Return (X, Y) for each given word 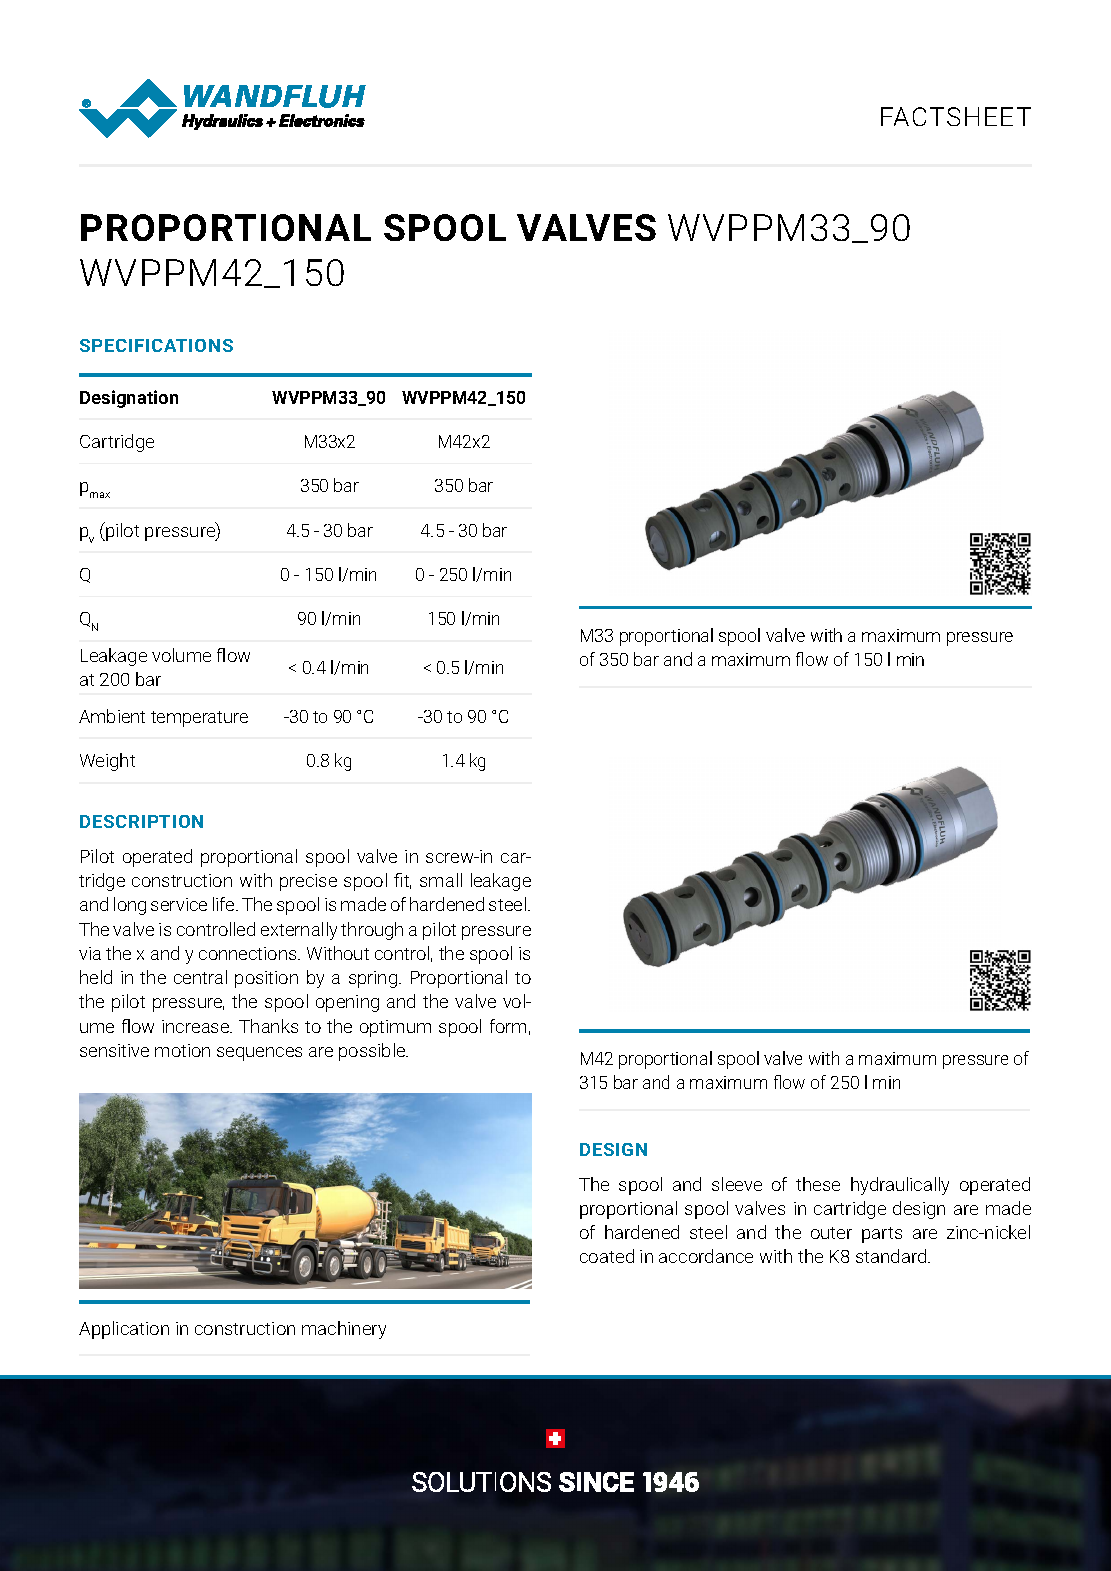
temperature (199, 719)
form (508, 1026)
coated (607, 1256)
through (372, 931)
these (818, 1184)
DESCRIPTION (141, 821)
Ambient (112, 716)
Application (124, 1330)
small (441, 880)
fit (402, 881)
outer (831, 1233)
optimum (395, 1028)
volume (181, 655)
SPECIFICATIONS (156, 345)
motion (182, 1050)
